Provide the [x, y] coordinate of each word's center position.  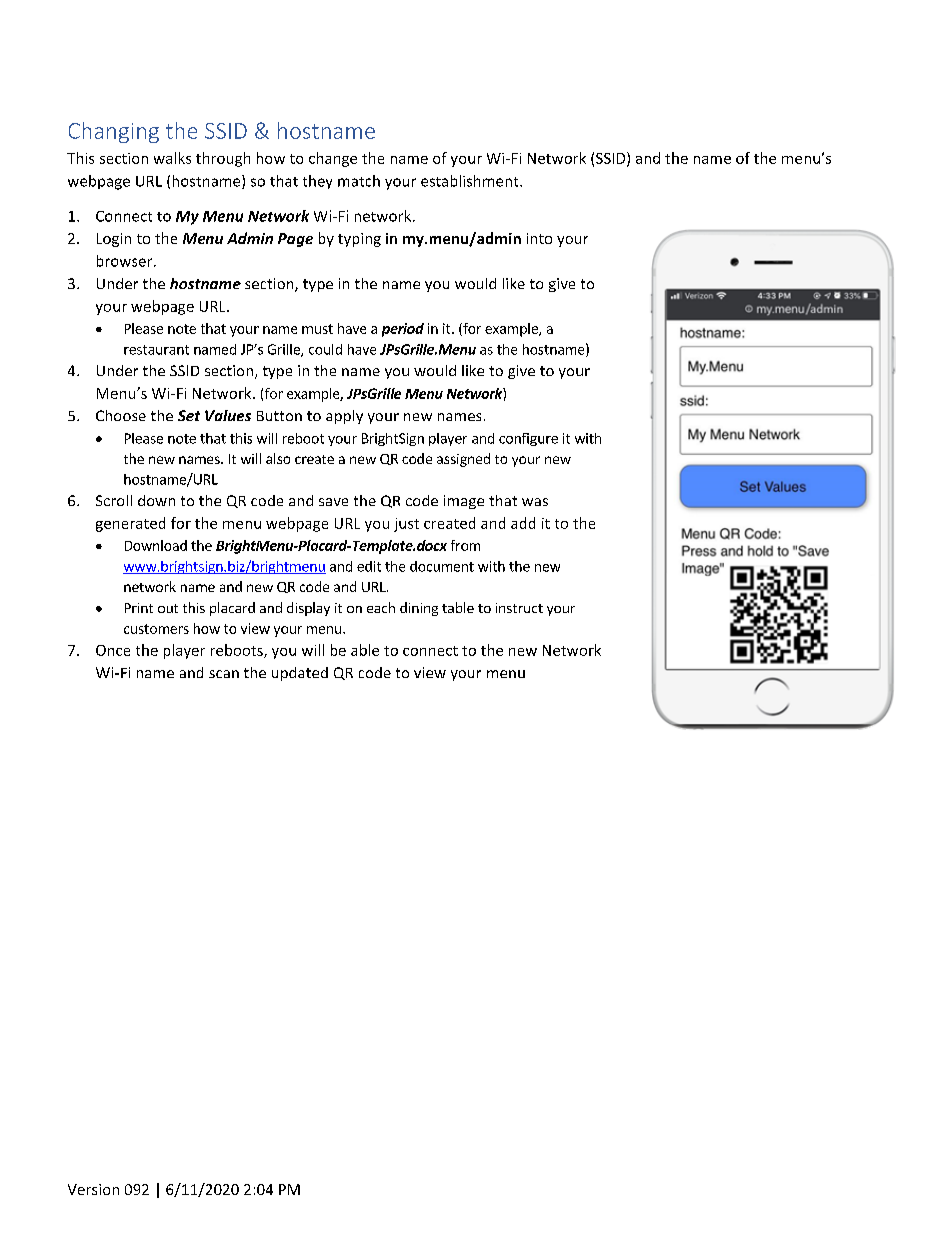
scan [224, 674]
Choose [121, 415]
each [381, 607]
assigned [463, 460]
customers [156, 629]
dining [419, 609]
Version [93, 1189]
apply [344, 417]
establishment [471, 181]
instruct [519, 608]
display [308, 609]
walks [172, 158]
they [317, 182]
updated [300, 674]
